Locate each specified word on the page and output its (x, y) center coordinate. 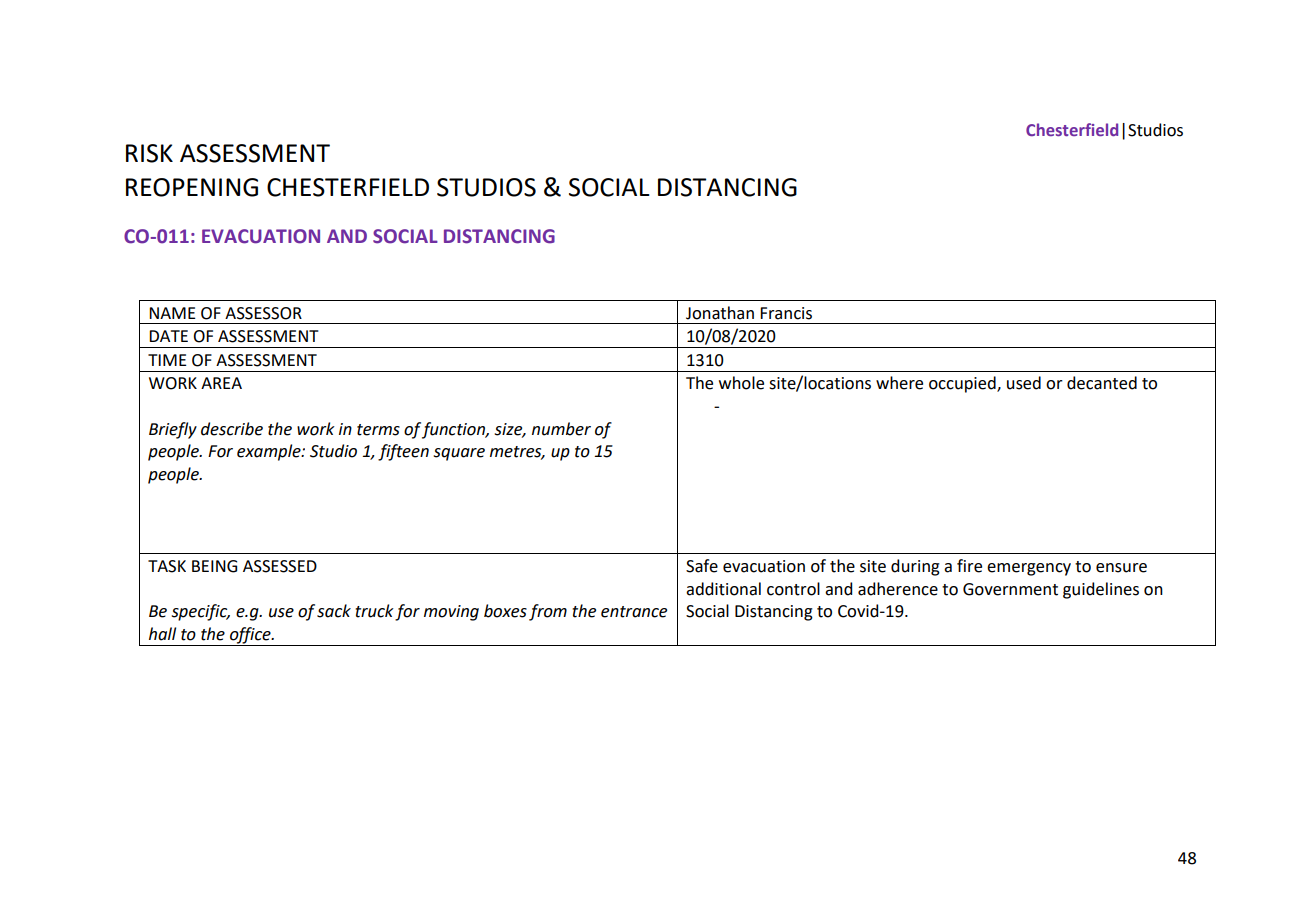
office (250, 636)
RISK (149, 153)
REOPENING (192, 187)
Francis (786, 313)
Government (1010, 589)
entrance (634, 612)
